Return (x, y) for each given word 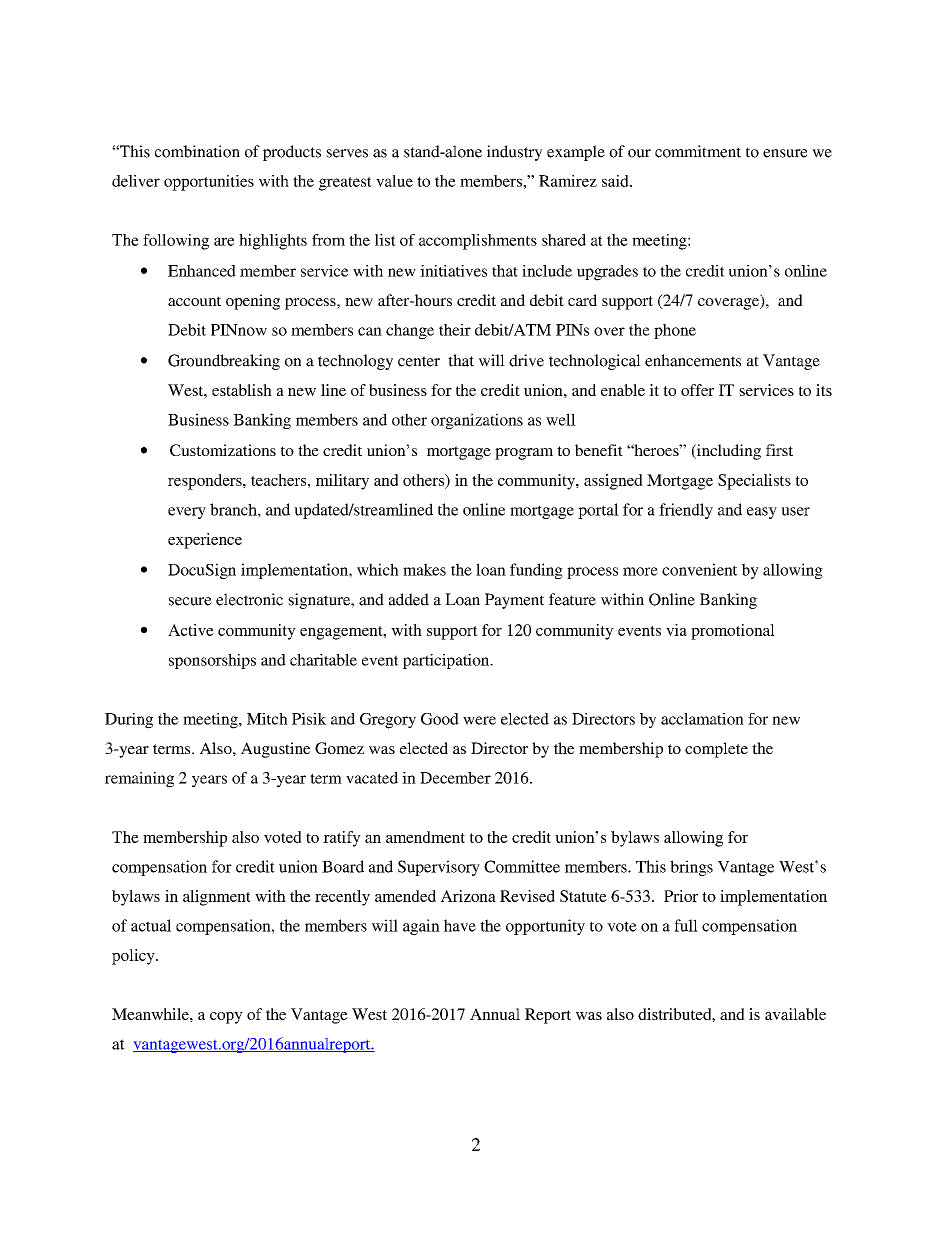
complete (716, 750)
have (460, 925)
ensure (785, 153)
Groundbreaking (224, 362)
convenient (700, 569)
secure (190, 601)
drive (526, 360)
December (455, 778)
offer (697, 390)
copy (226, 1018)
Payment (514, 601)
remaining (139, 780)
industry (514, 153)
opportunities (209, 183)
